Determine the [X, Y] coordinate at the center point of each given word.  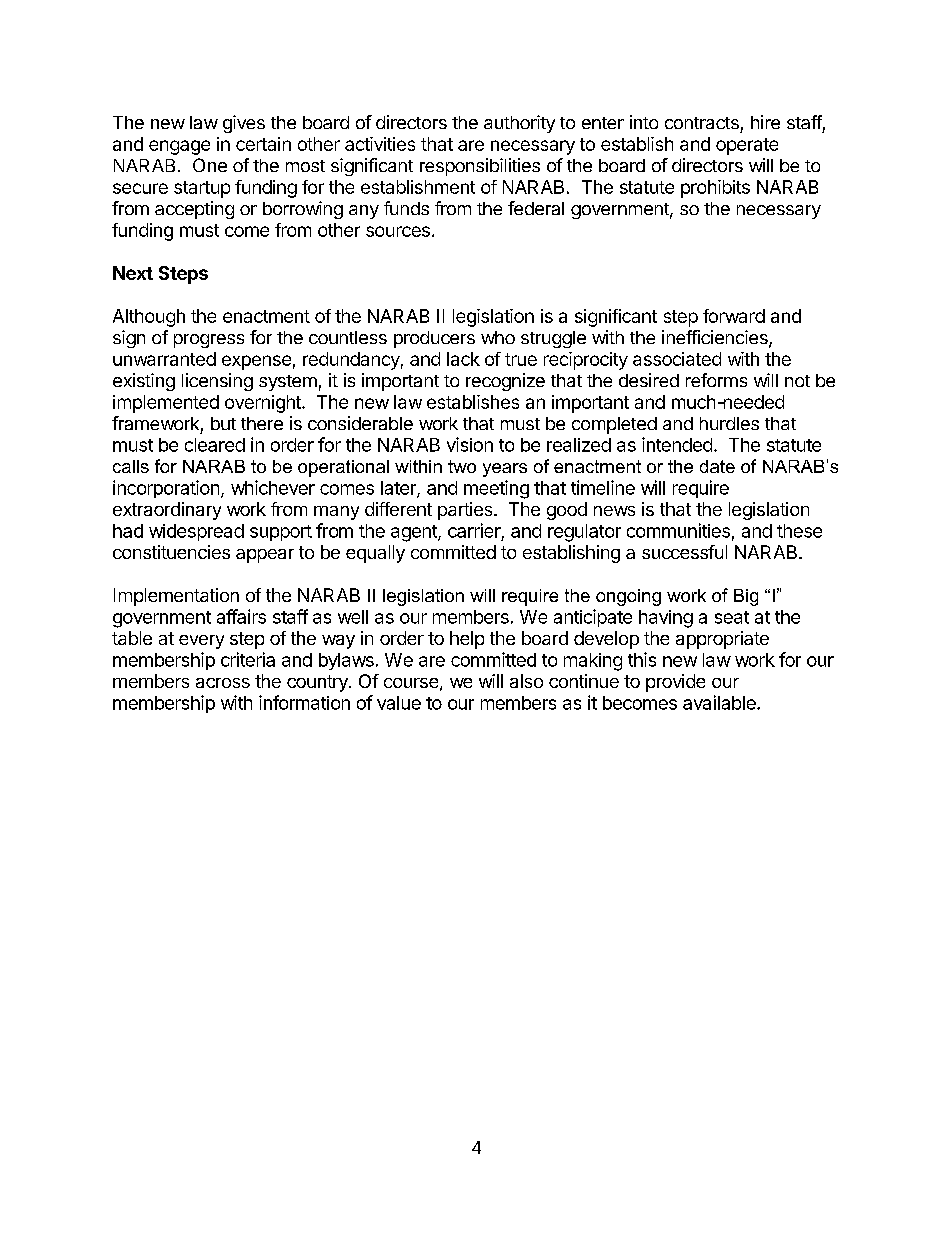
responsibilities [480, 167]
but [223, 423]
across [223, 683]
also [526, 681]
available [720, 702]
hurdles [729, 423]
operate [747, 146]
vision [470, 444]
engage [179, 147]
